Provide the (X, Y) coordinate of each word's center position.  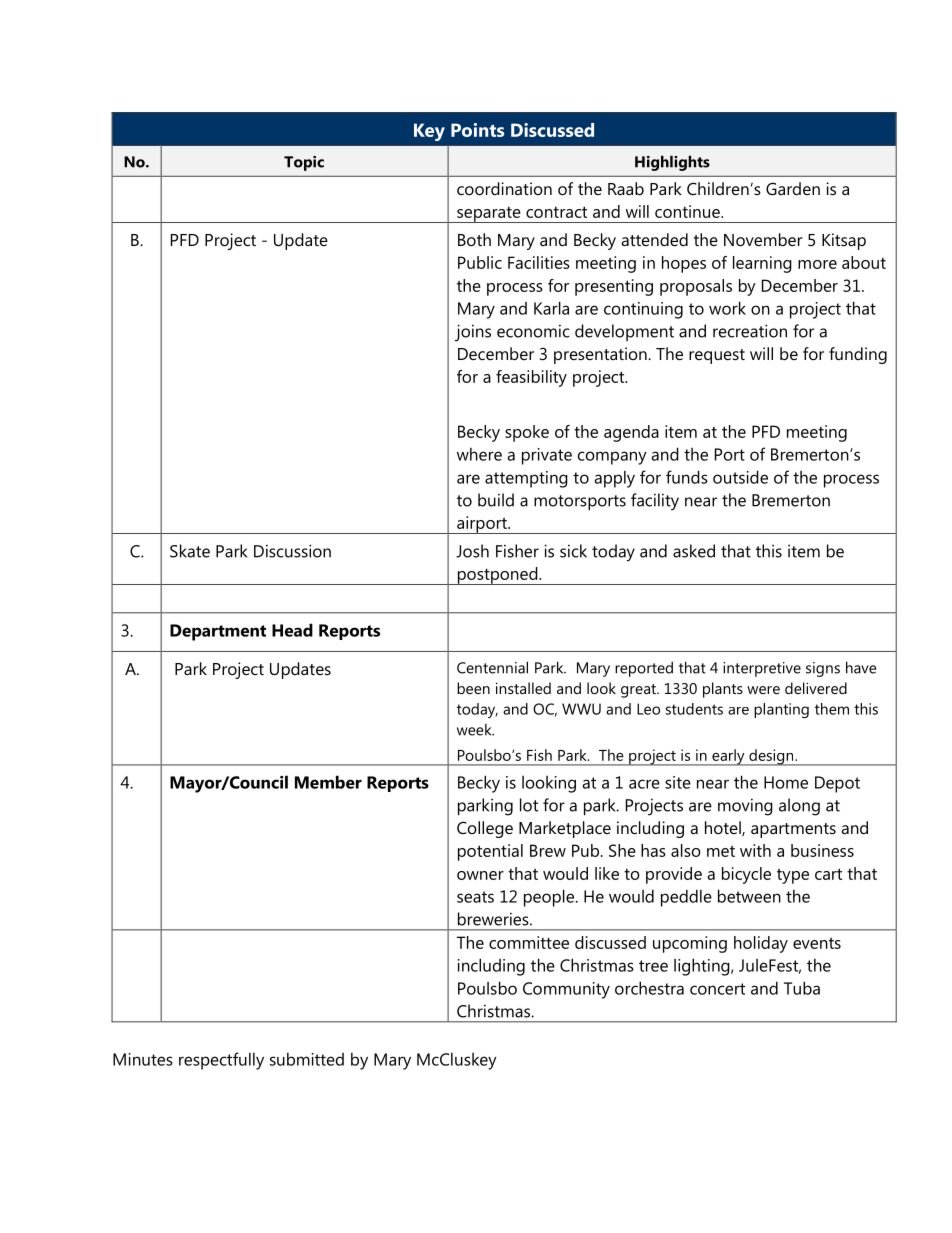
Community (566, 990)
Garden (793, 188)
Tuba (802, 988)
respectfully (221, 1061)
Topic (304, 163)
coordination (504, 188)
